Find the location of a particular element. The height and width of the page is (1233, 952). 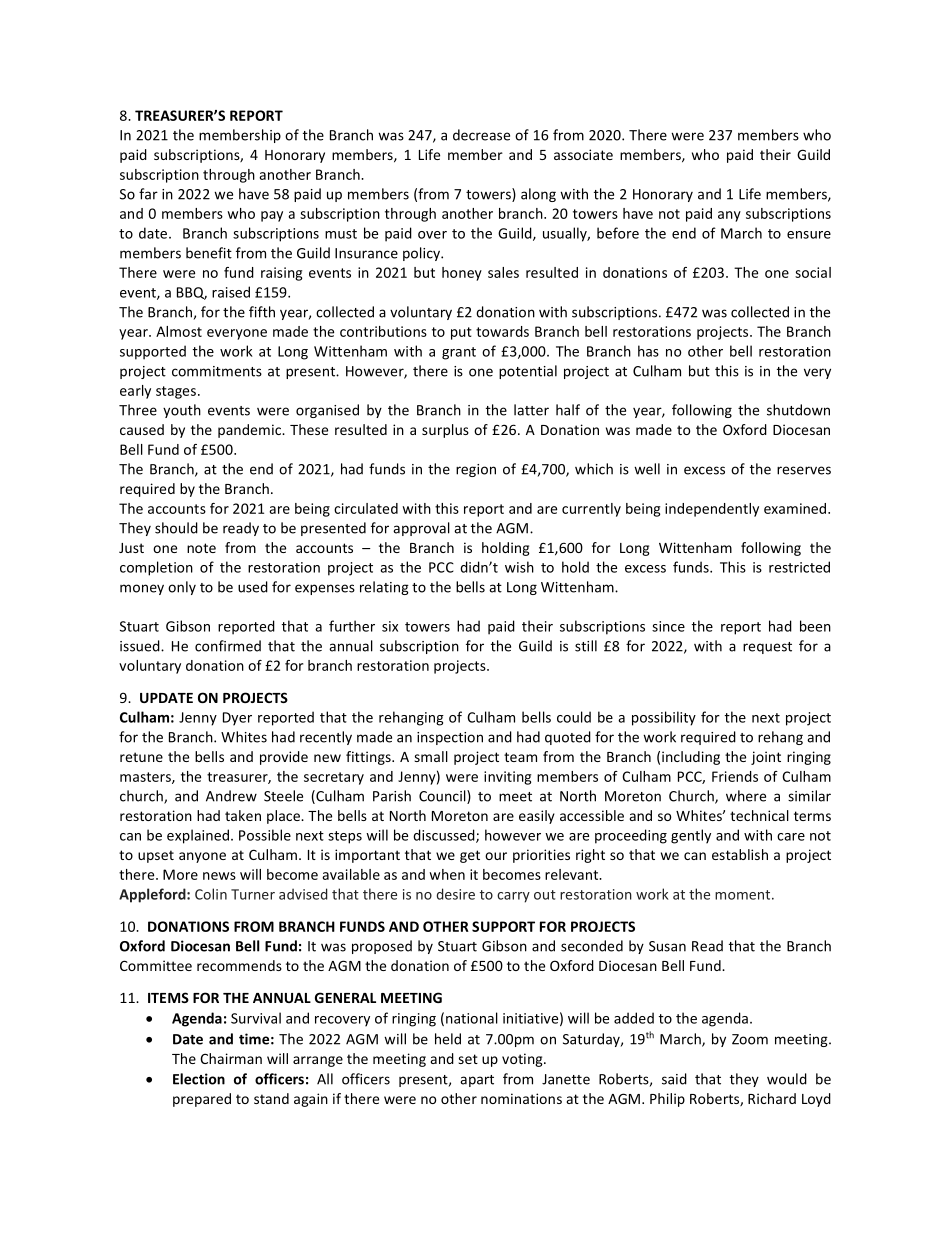

establish is located at coordinates (740, 854).
